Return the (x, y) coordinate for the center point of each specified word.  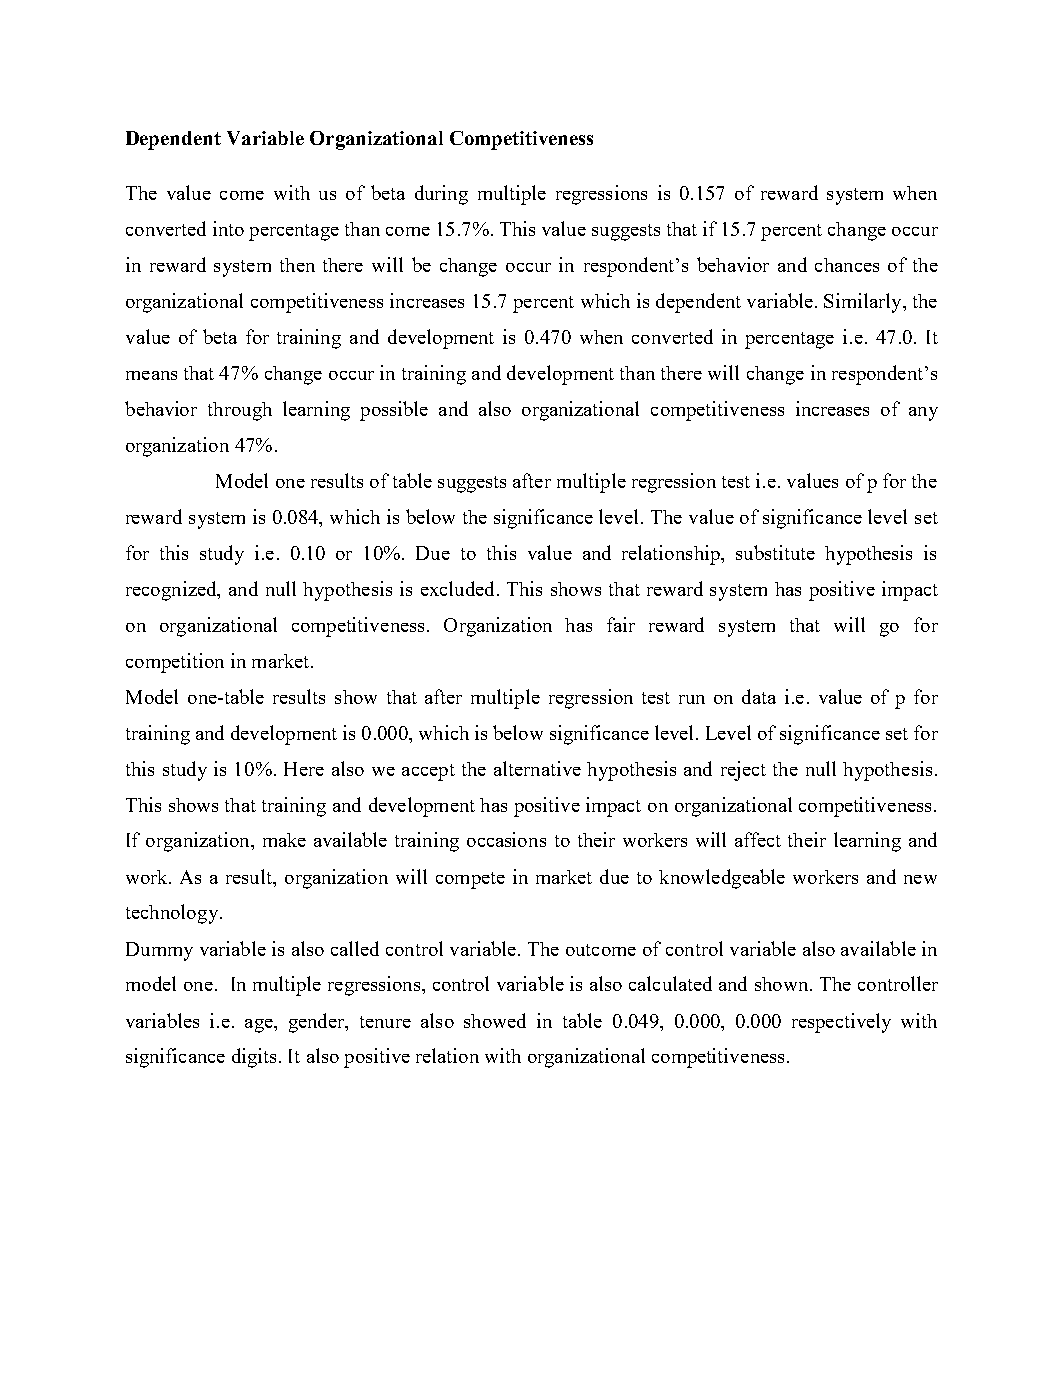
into (228, 228)
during (441, 195)
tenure (385, 1022)
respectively (841, 1023)
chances (847, 265)
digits (254, 1058)
